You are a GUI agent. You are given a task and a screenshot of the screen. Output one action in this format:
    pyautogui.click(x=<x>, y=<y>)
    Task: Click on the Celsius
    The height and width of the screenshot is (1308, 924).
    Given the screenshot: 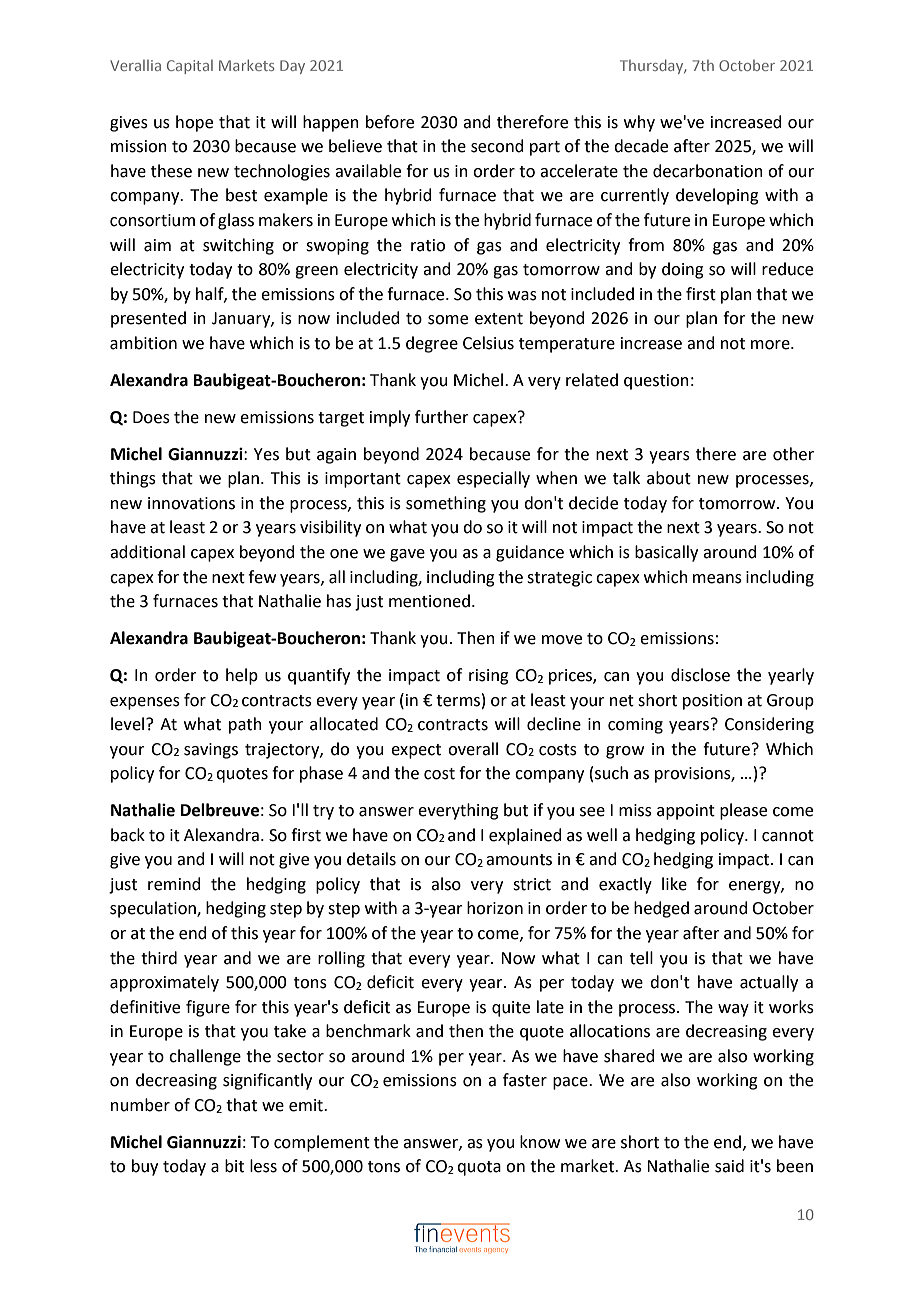 What is the action you would take?
    pyautogui.click(x=488, y=343)
